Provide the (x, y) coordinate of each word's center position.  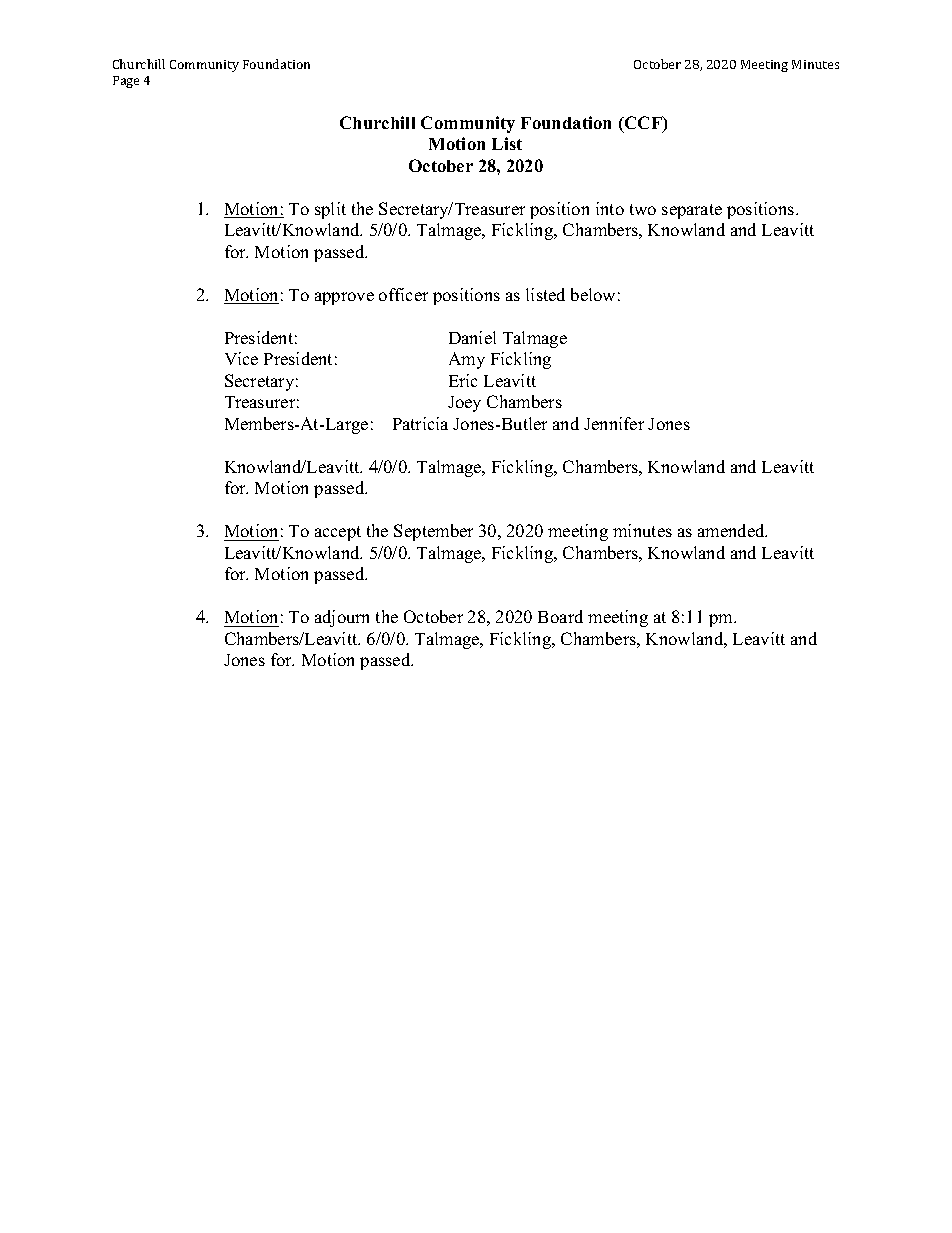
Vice (241, 358)
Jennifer (614, 423)
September (433, 532)
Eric (463, 380)
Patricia (420, 423)
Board (560, 616)
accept (338, 533)
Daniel (472, 337)
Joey (464, 404)
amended (732, 530)
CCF (643, 124)
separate (692, 211)
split (330, 210)
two (643, 209)
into (610, 208)
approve (344, 298)
